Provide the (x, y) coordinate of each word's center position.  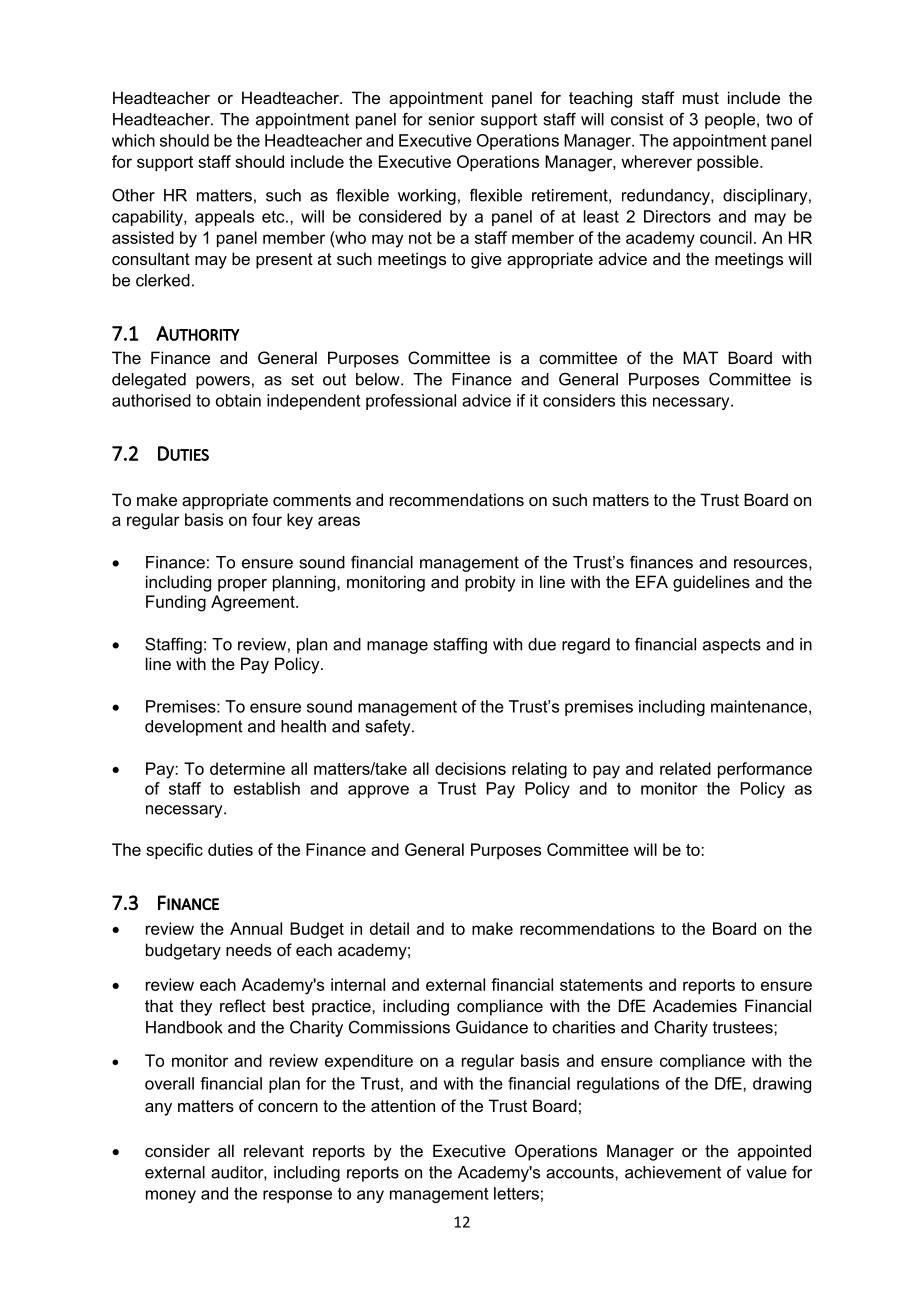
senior (452, 119)
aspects (732, 646)
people (730, 121)
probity (490, 583)
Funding (176, 603)
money (171, 1196)
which (133, 140)
